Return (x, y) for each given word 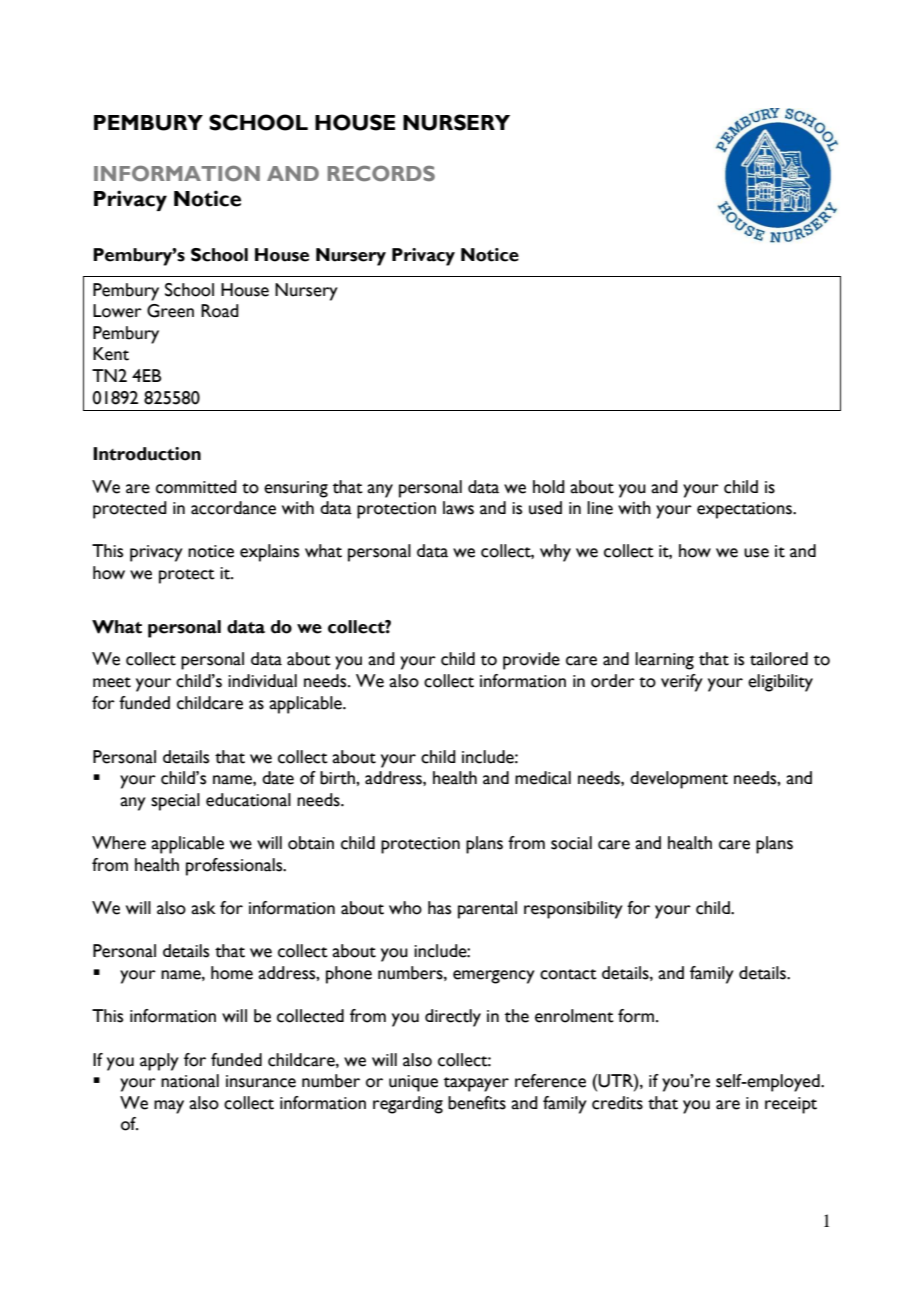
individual (262, 681)
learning (664, 661)
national (190, 1081)
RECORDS (381, 173)
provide (531, 661)
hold (549, 487)
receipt (791, 1105)
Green (170, 311)
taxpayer (476, 1084)
